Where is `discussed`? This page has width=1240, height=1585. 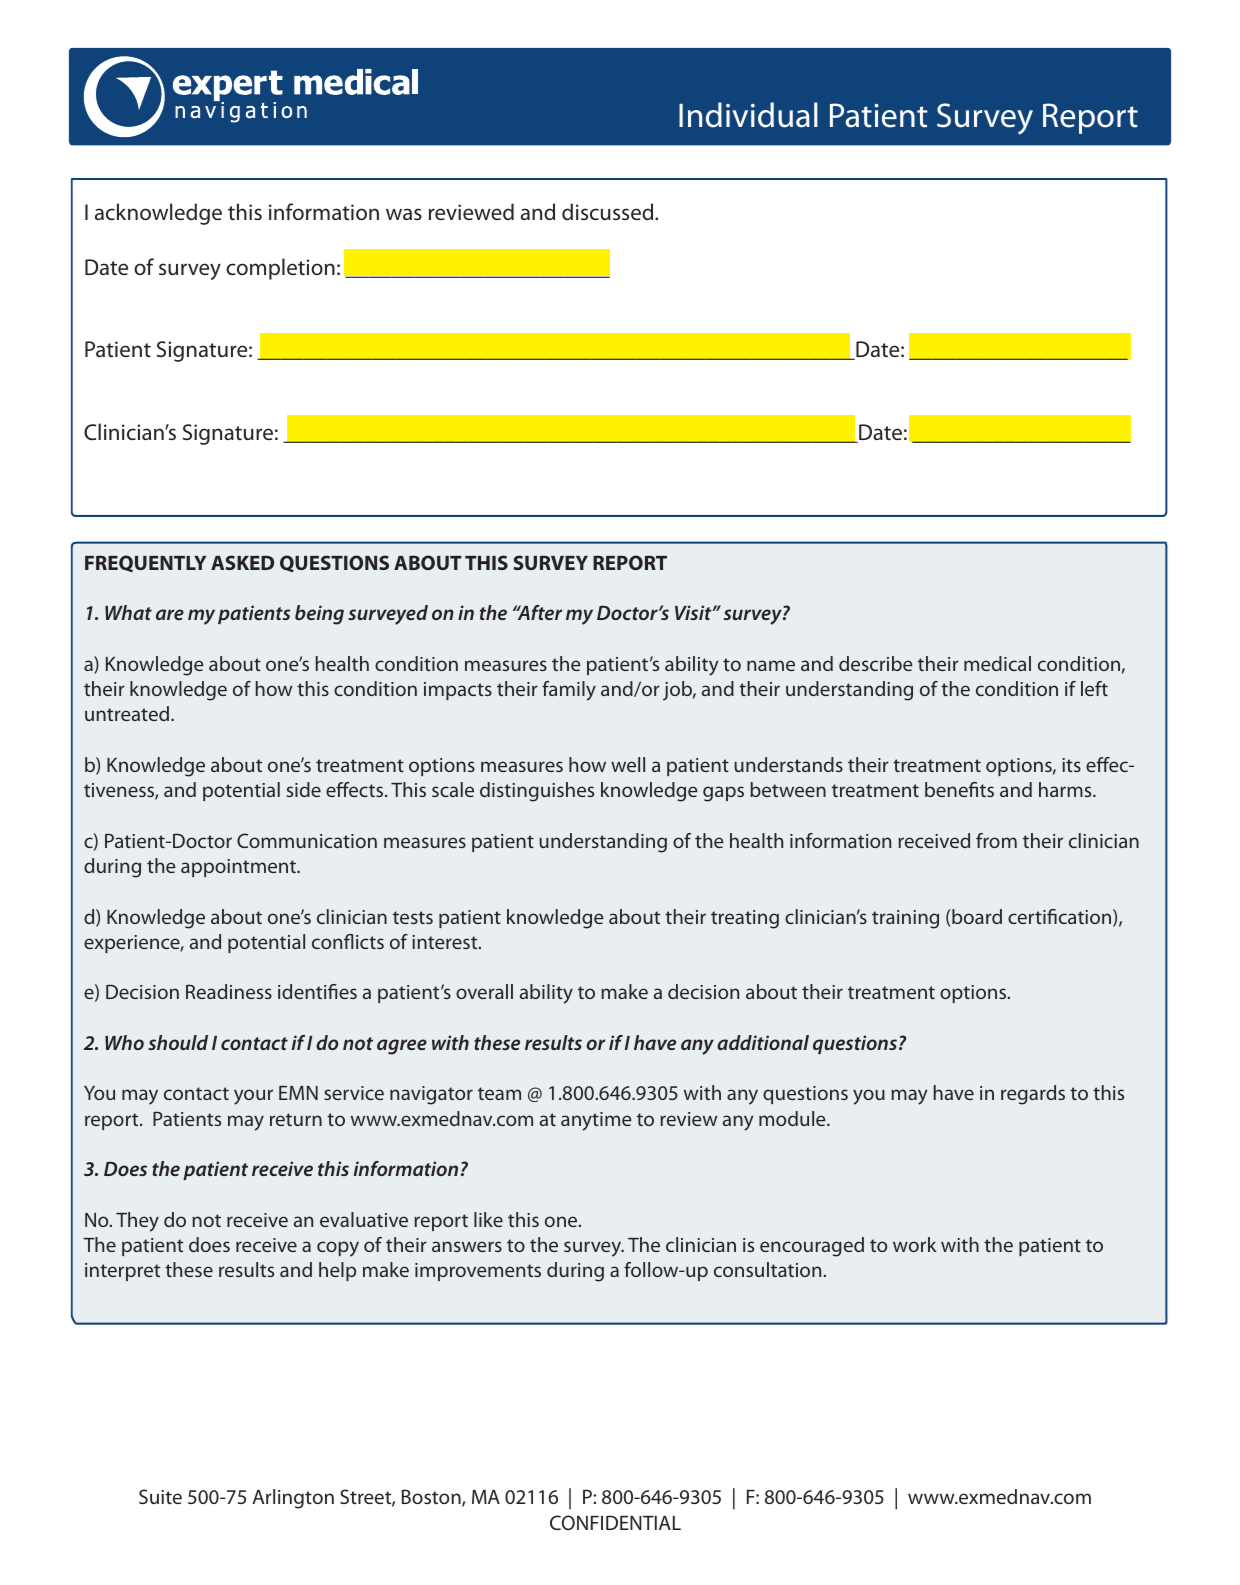 discussed is located at coordinates (609, 211).
